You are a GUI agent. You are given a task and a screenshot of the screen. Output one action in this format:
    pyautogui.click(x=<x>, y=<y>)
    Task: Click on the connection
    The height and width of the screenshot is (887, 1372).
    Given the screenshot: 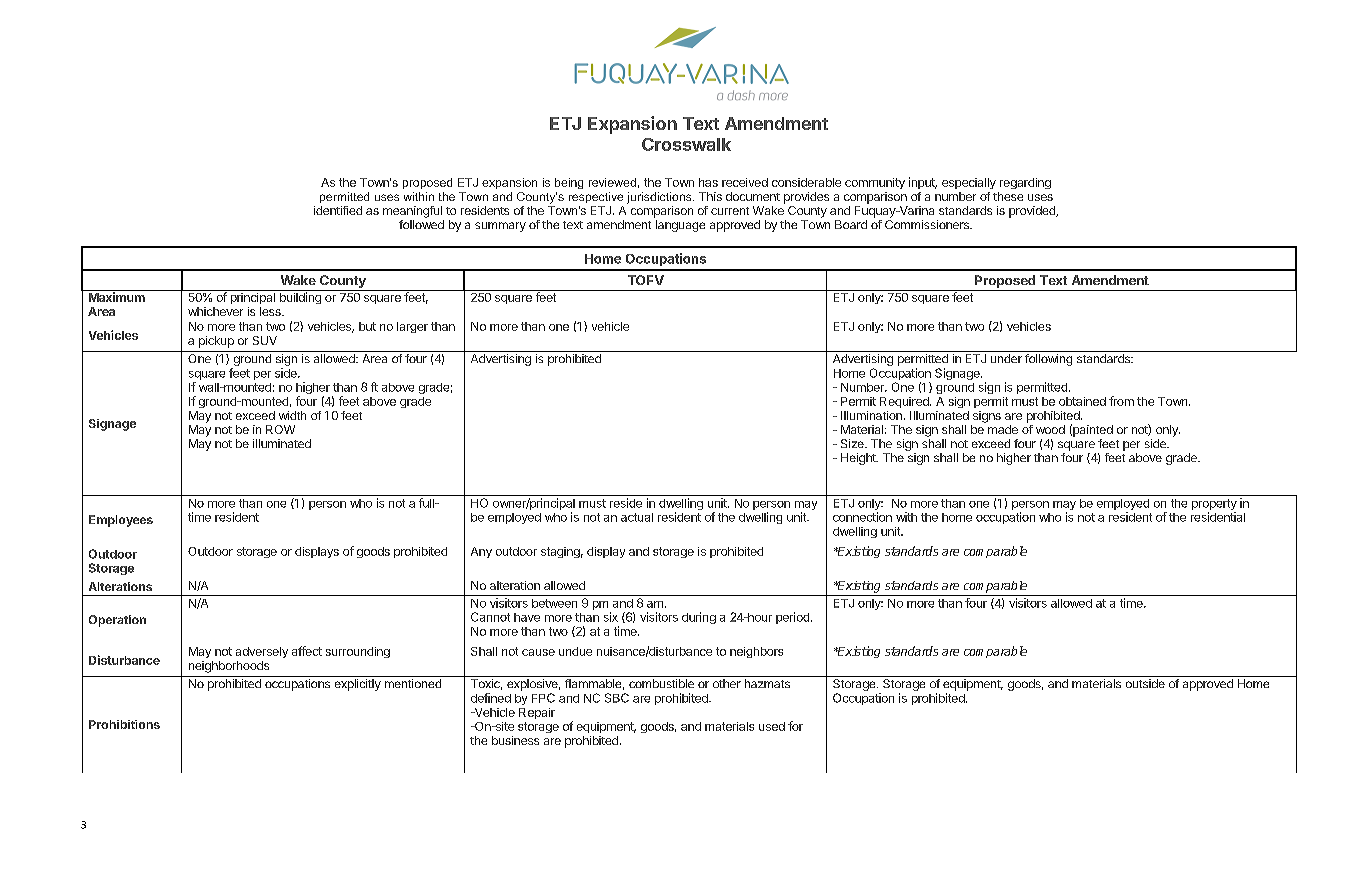 What is the action you would take?
    pyautogui.click(x=862, y=517)
